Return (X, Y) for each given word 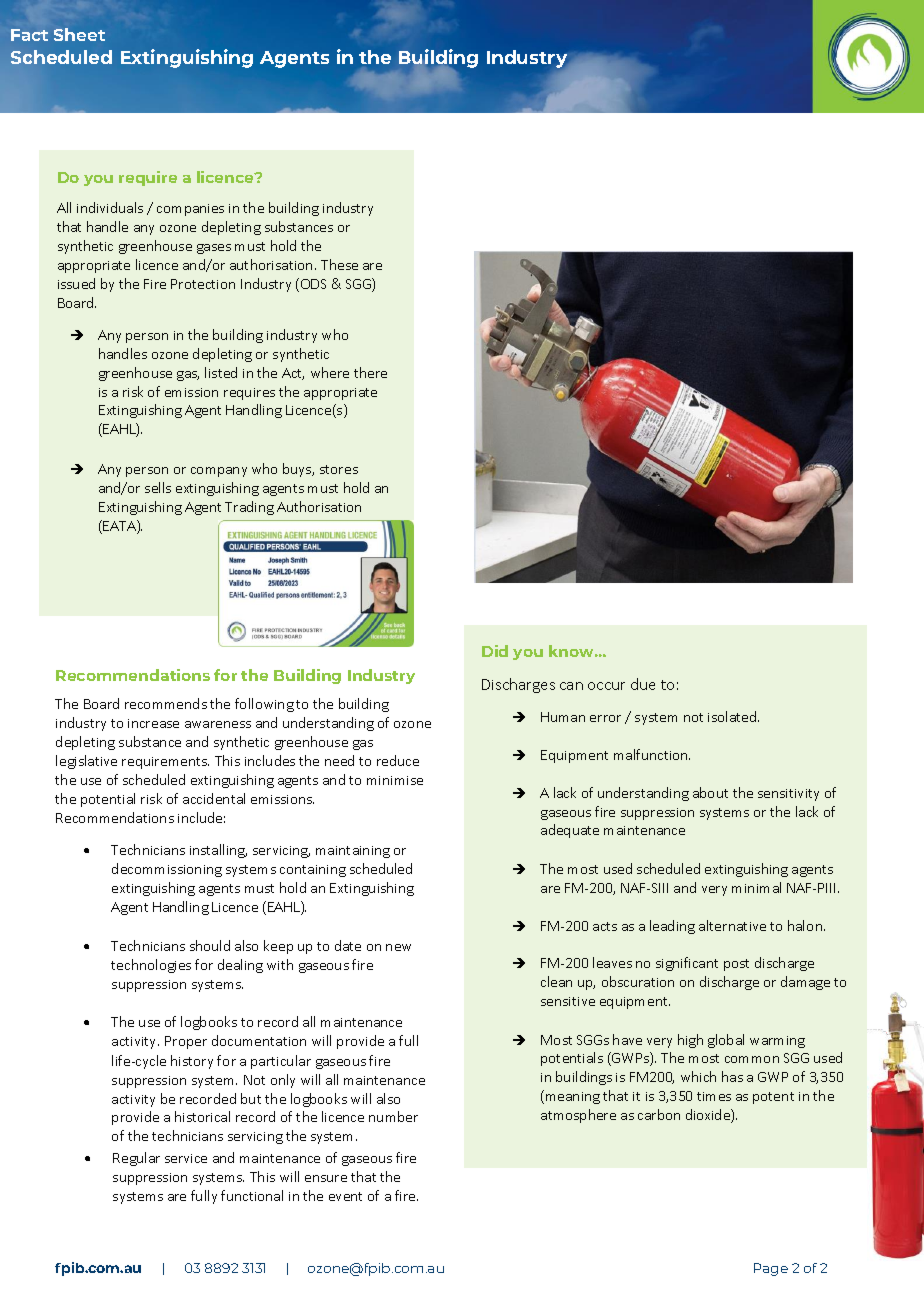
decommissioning (167, 870)
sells (158, 487)
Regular (136, 1159)
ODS (313, 284)
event (345, 1196)
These (339, 264)
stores (339, 469)
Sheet (79, 34)
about (710, 792)
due (643, 684)
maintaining (353, 852)
